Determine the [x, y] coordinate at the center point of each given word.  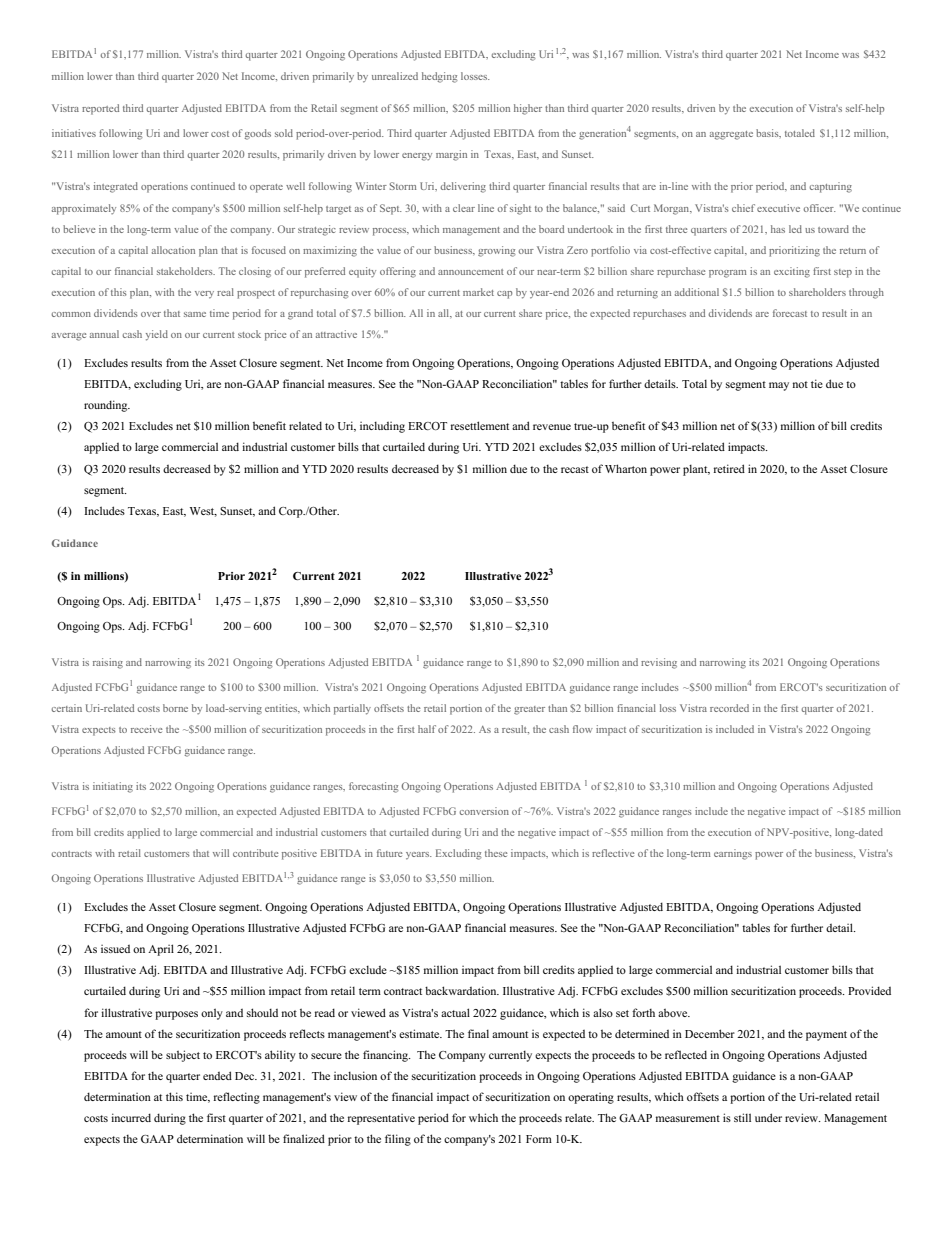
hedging [439, 77]
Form [539, 1139]
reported [100, 109]
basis [768, 133]
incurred [131, 1117]
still [742, 1117]
